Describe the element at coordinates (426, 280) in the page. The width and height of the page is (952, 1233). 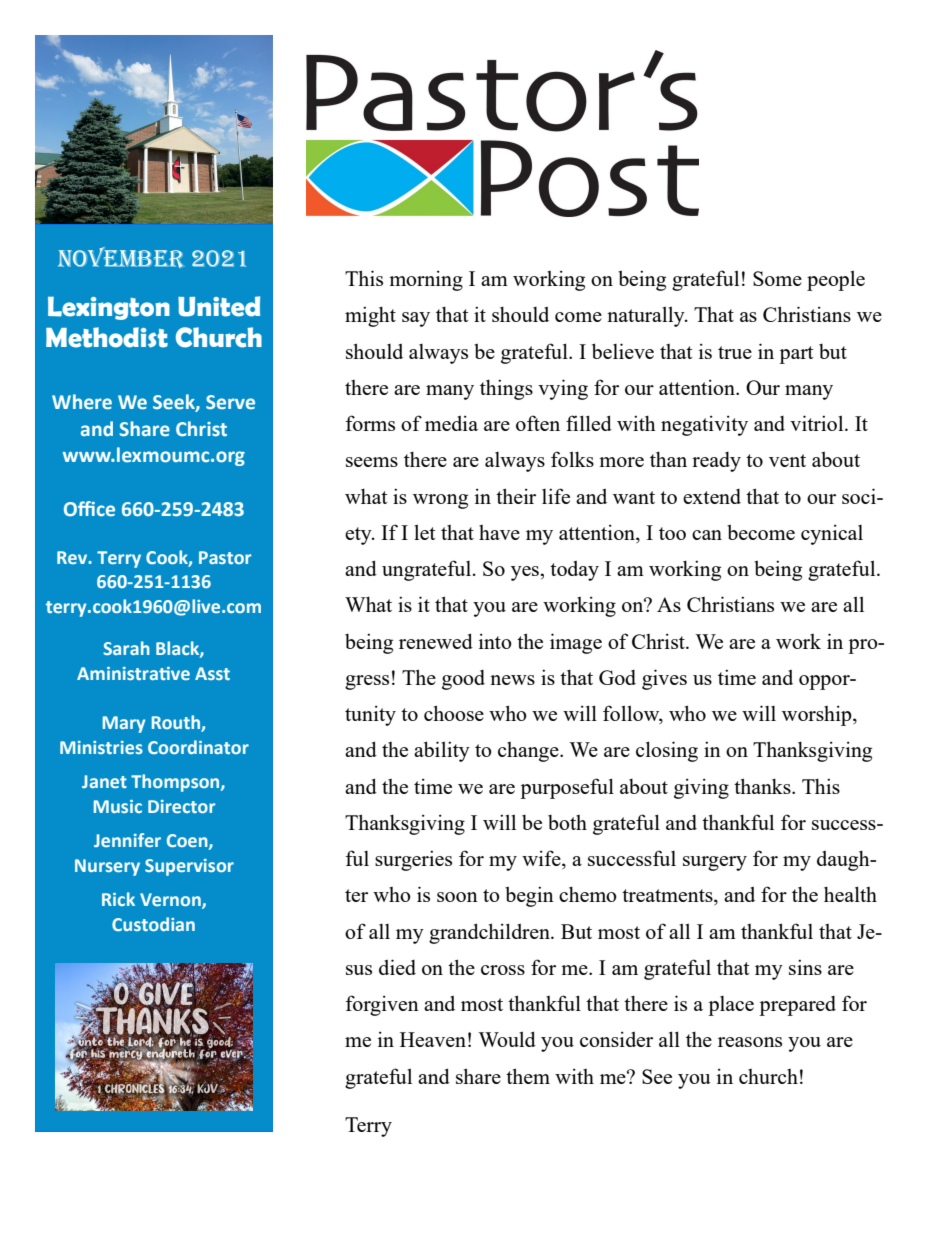
I see `morning` at that location.
